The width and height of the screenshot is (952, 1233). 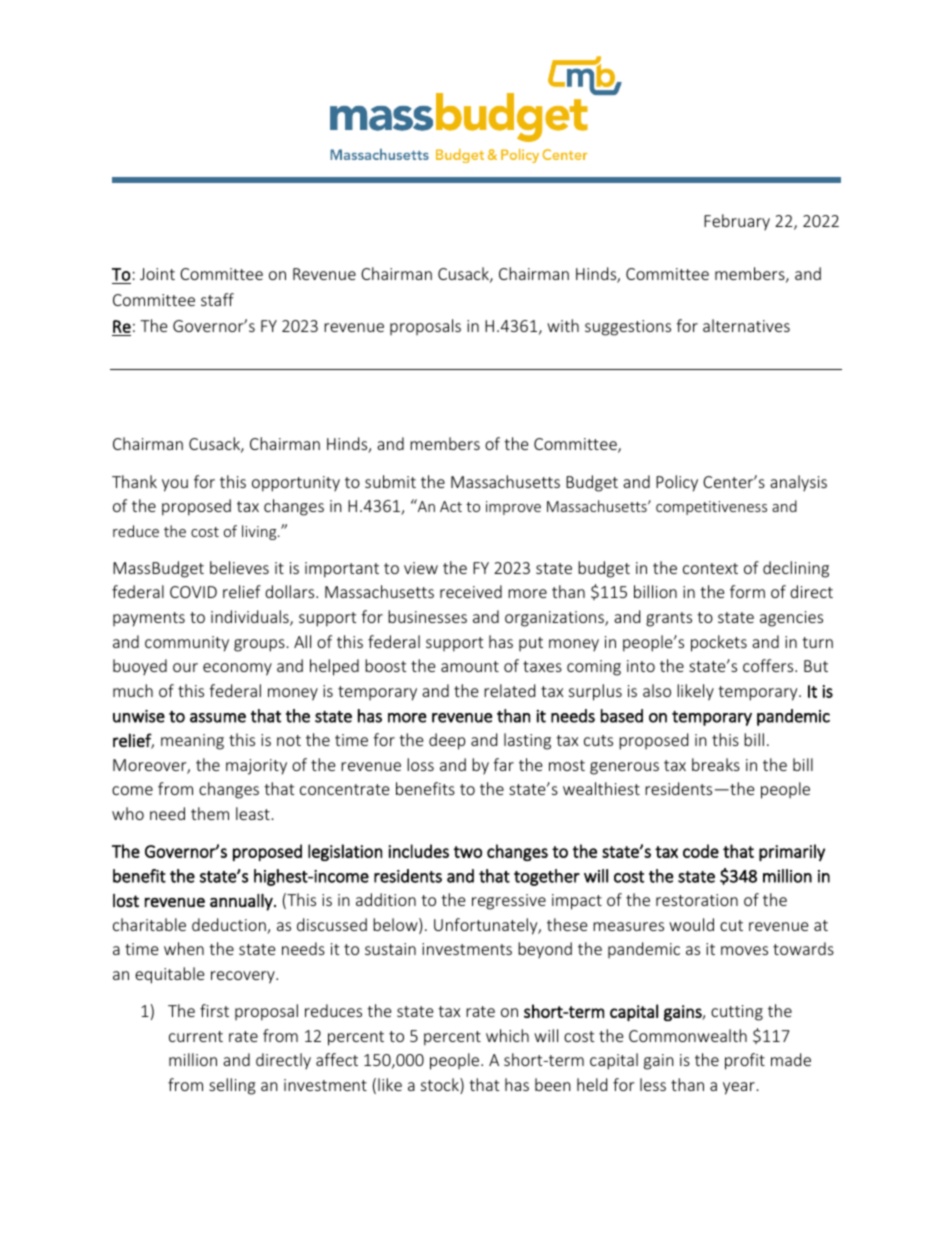 I want to click on with, so click(x=563, y=325).
